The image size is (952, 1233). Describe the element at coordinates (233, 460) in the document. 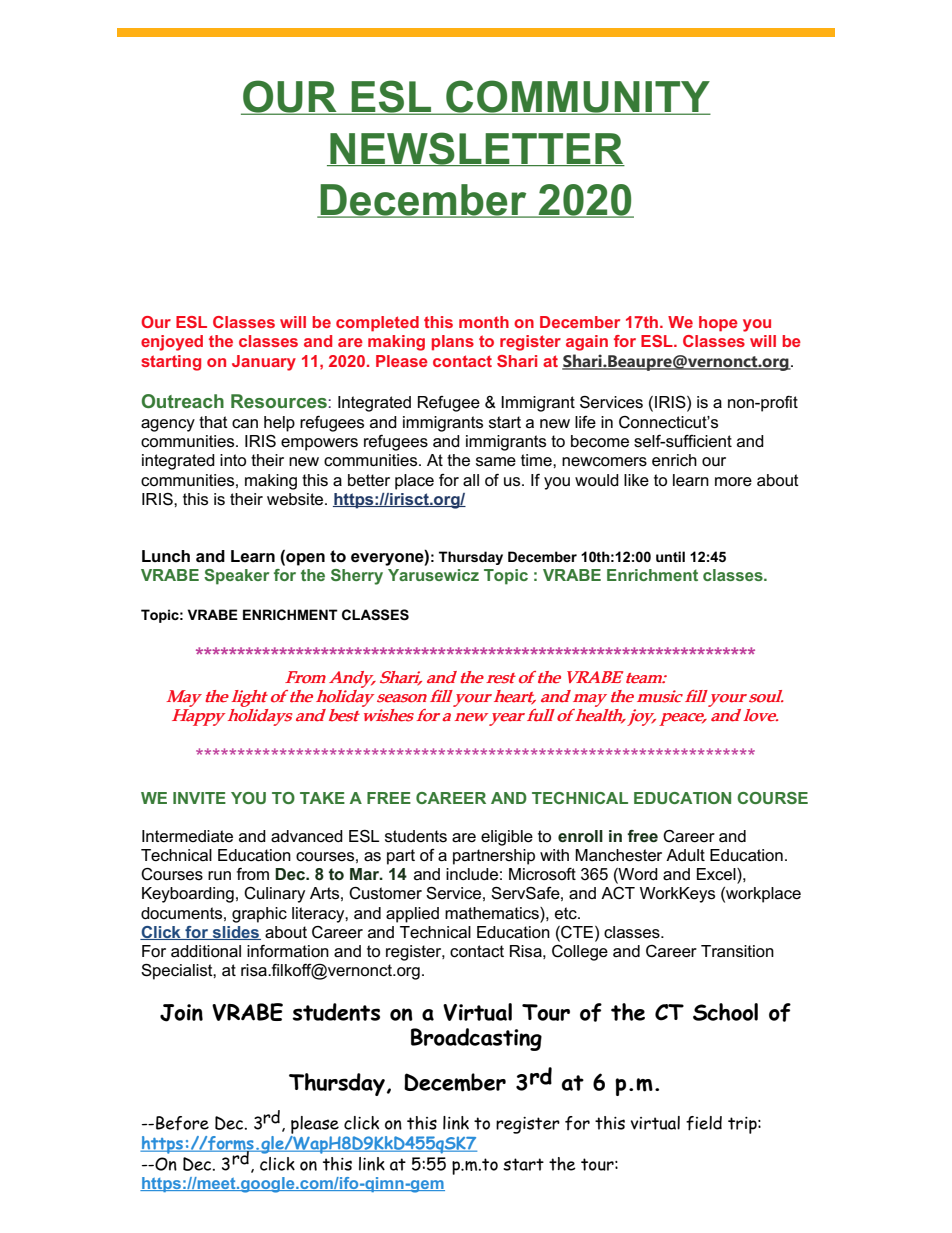

I see `into` at that location.
